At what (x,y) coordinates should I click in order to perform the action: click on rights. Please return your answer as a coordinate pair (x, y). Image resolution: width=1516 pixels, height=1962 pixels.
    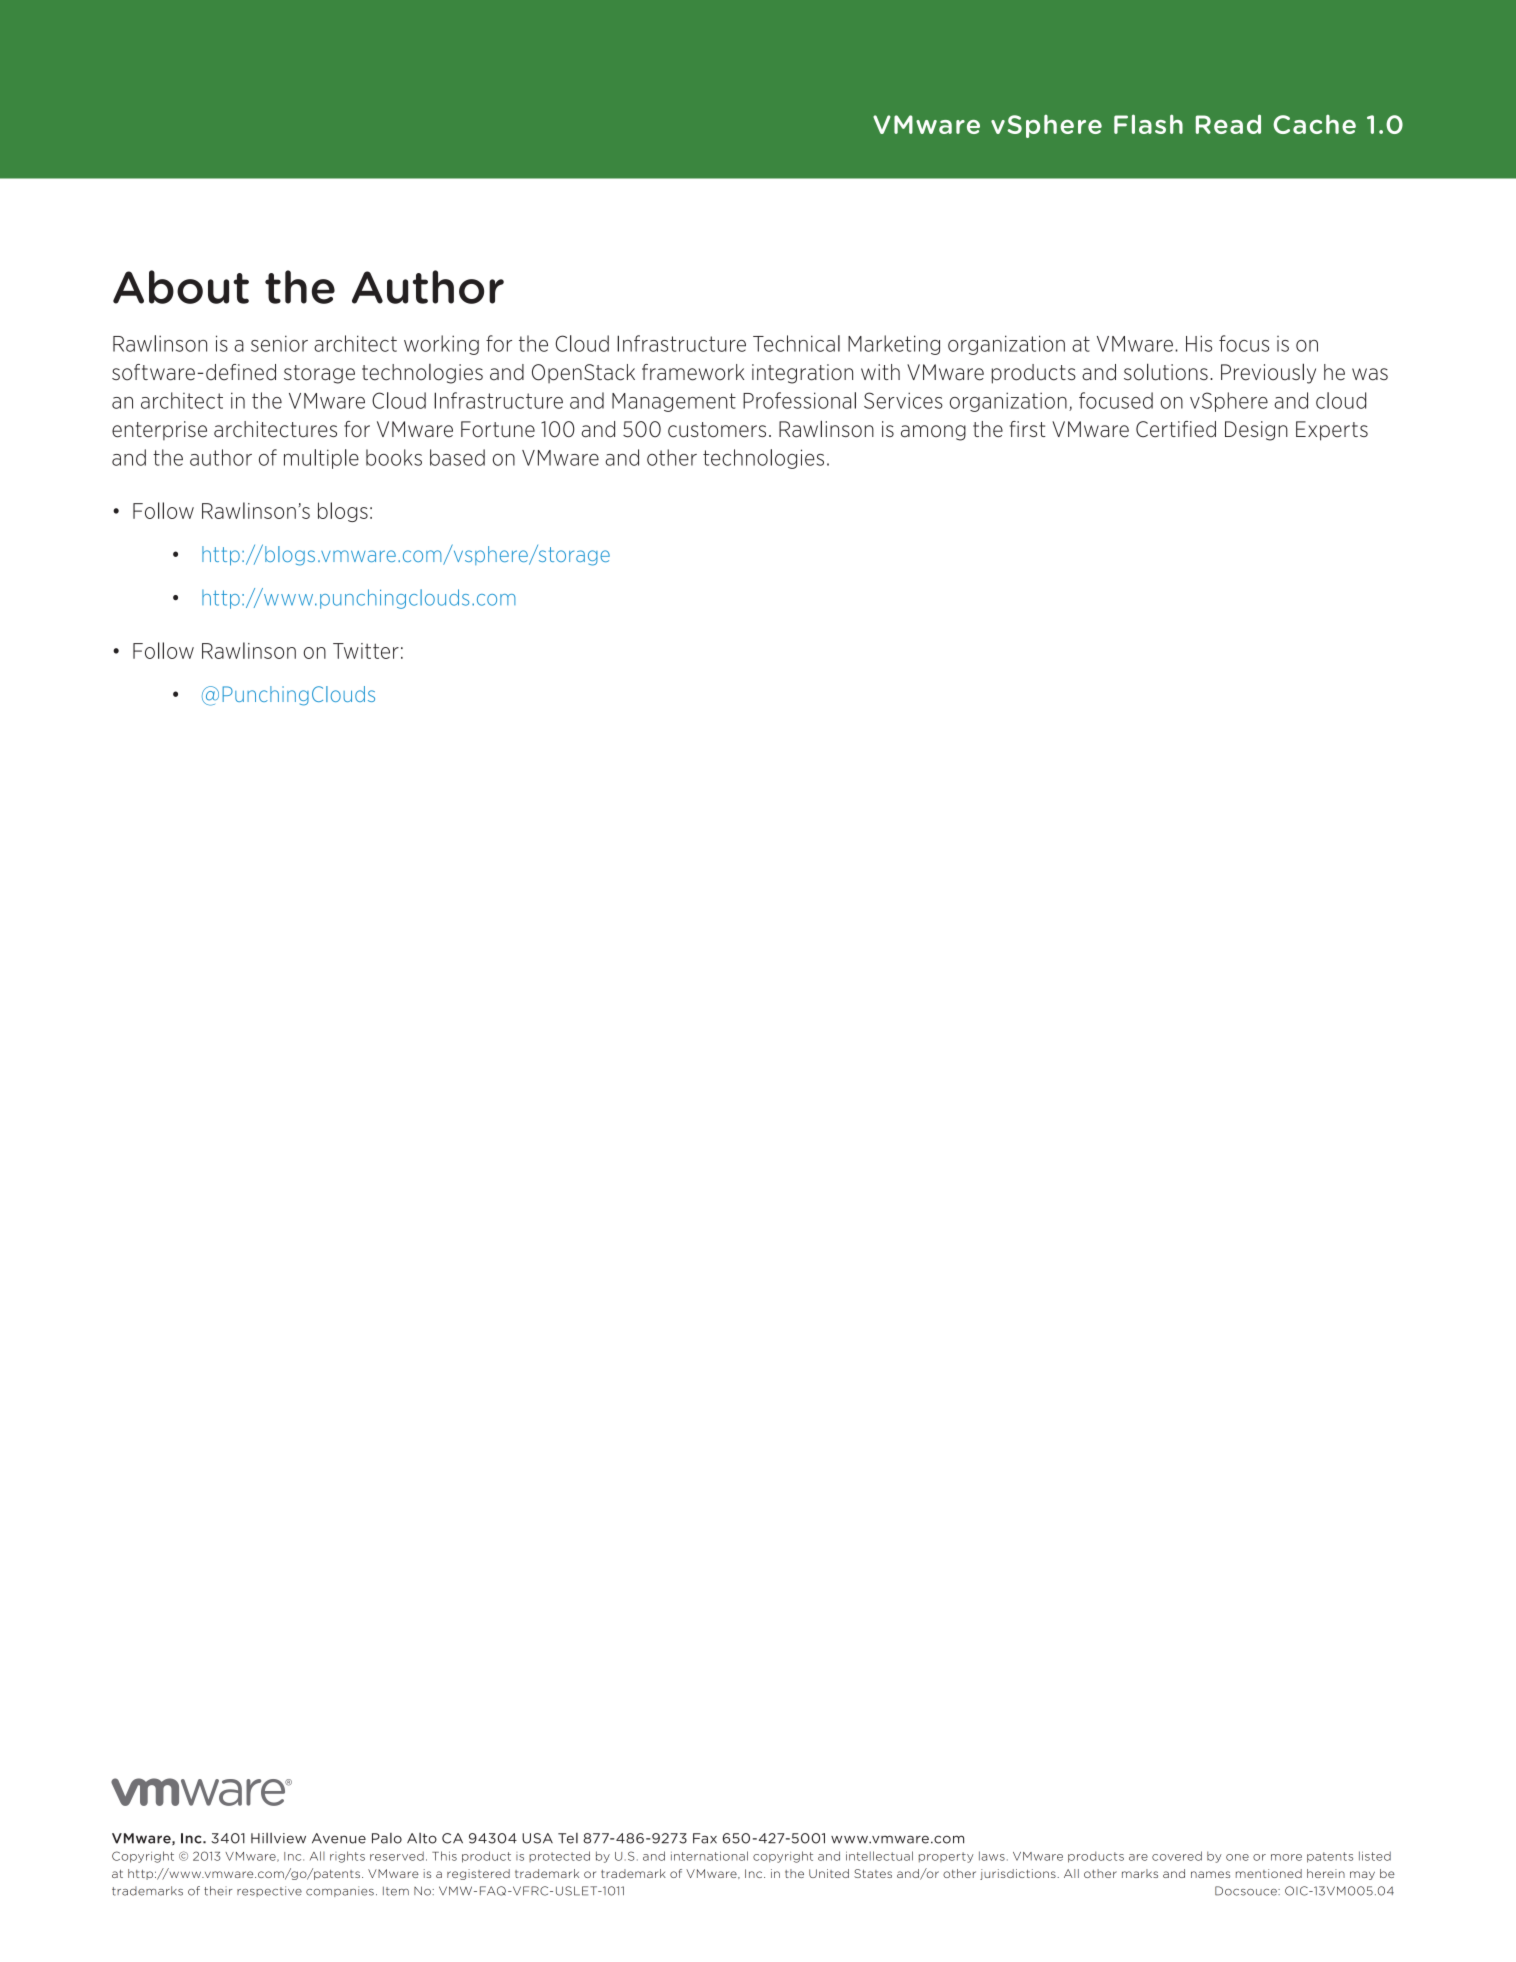
    Looking at the image, I should click on (347, 1857).
